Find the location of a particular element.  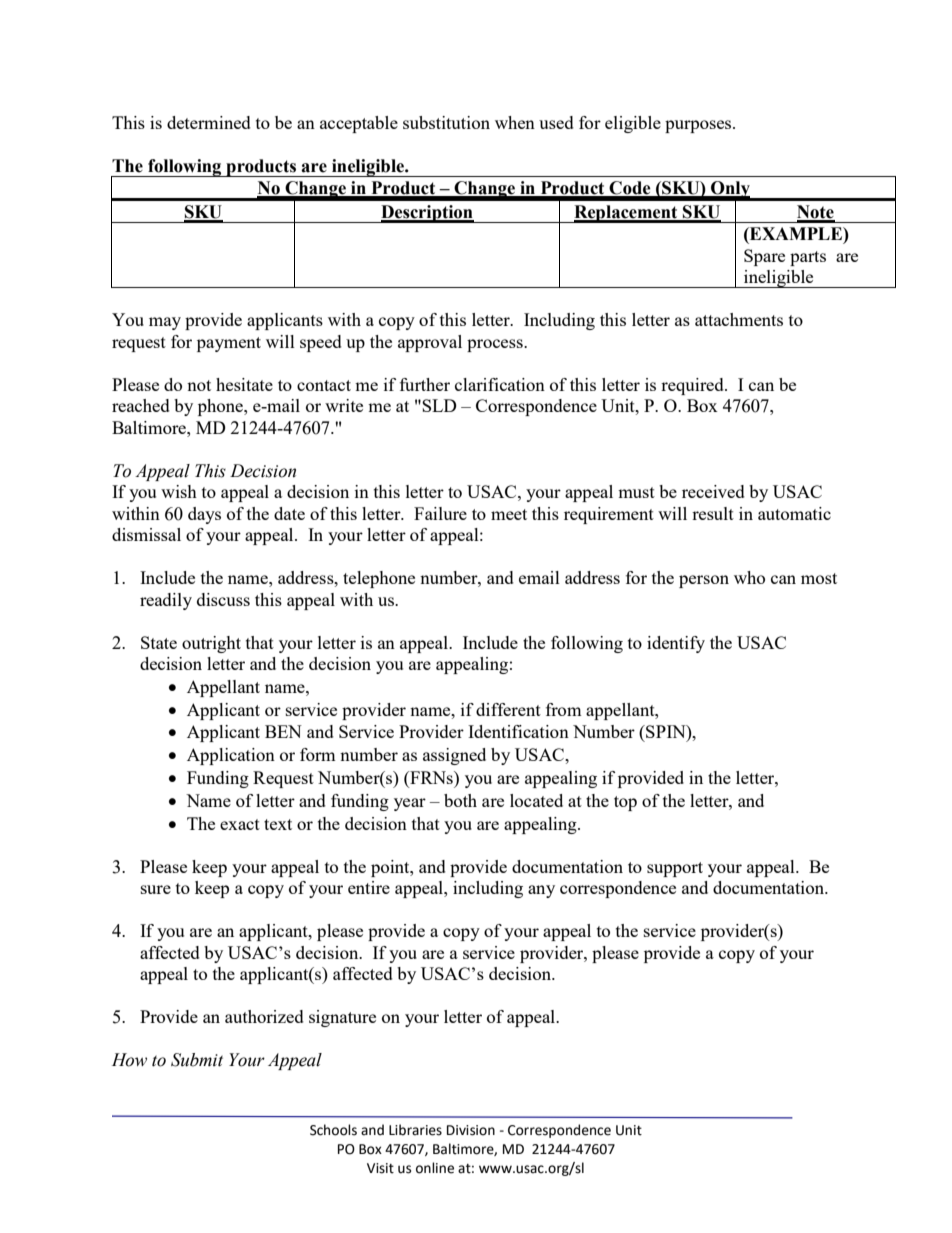

substitution is located at coordinates (446, 122).
